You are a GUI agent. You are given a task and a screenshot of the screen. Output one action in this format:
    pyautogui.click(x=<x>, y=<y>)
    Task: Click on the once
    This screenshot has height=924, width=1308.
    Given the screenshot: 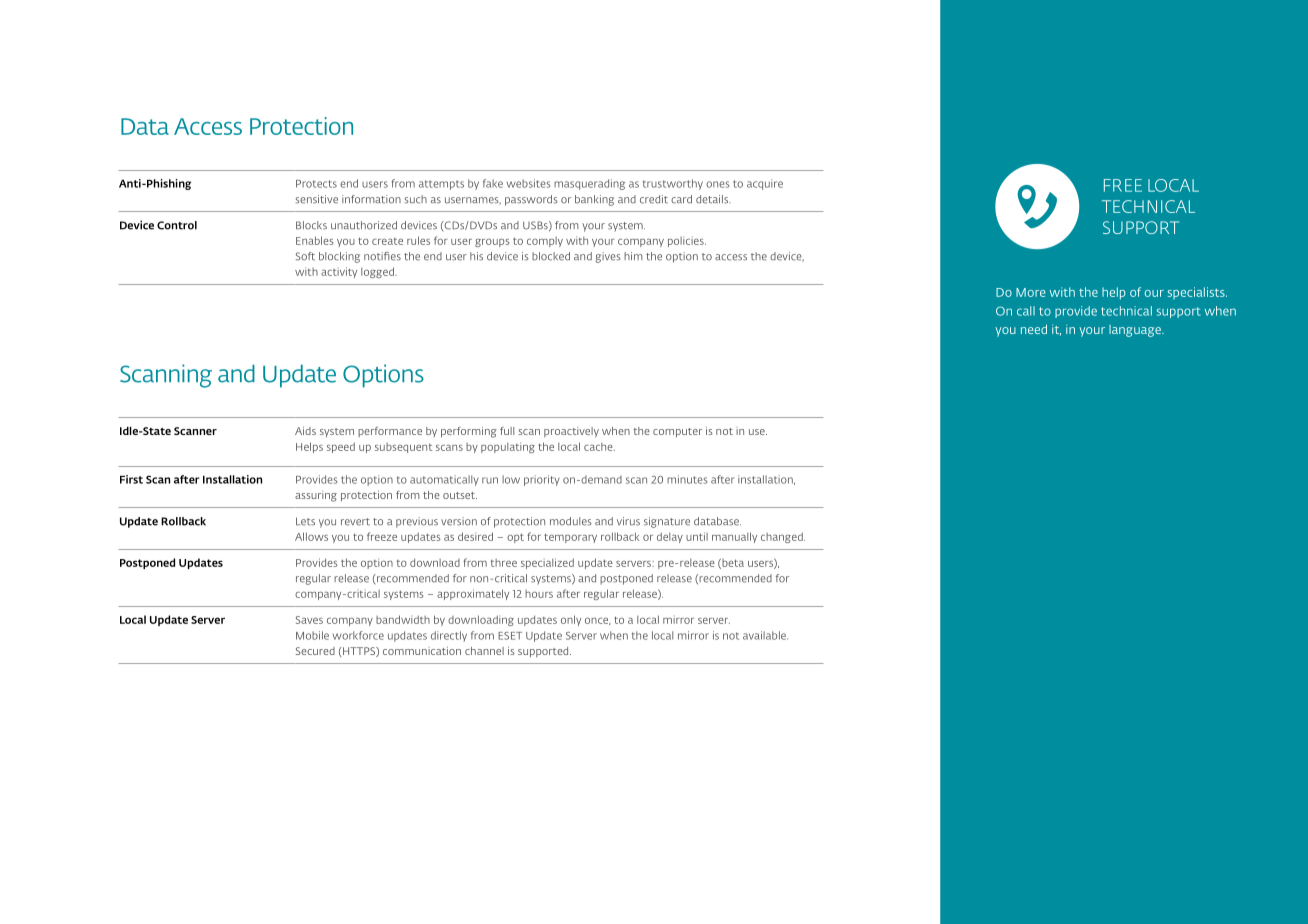 What is the action you would take?
    pyautogui.click(x=598, y=621)
